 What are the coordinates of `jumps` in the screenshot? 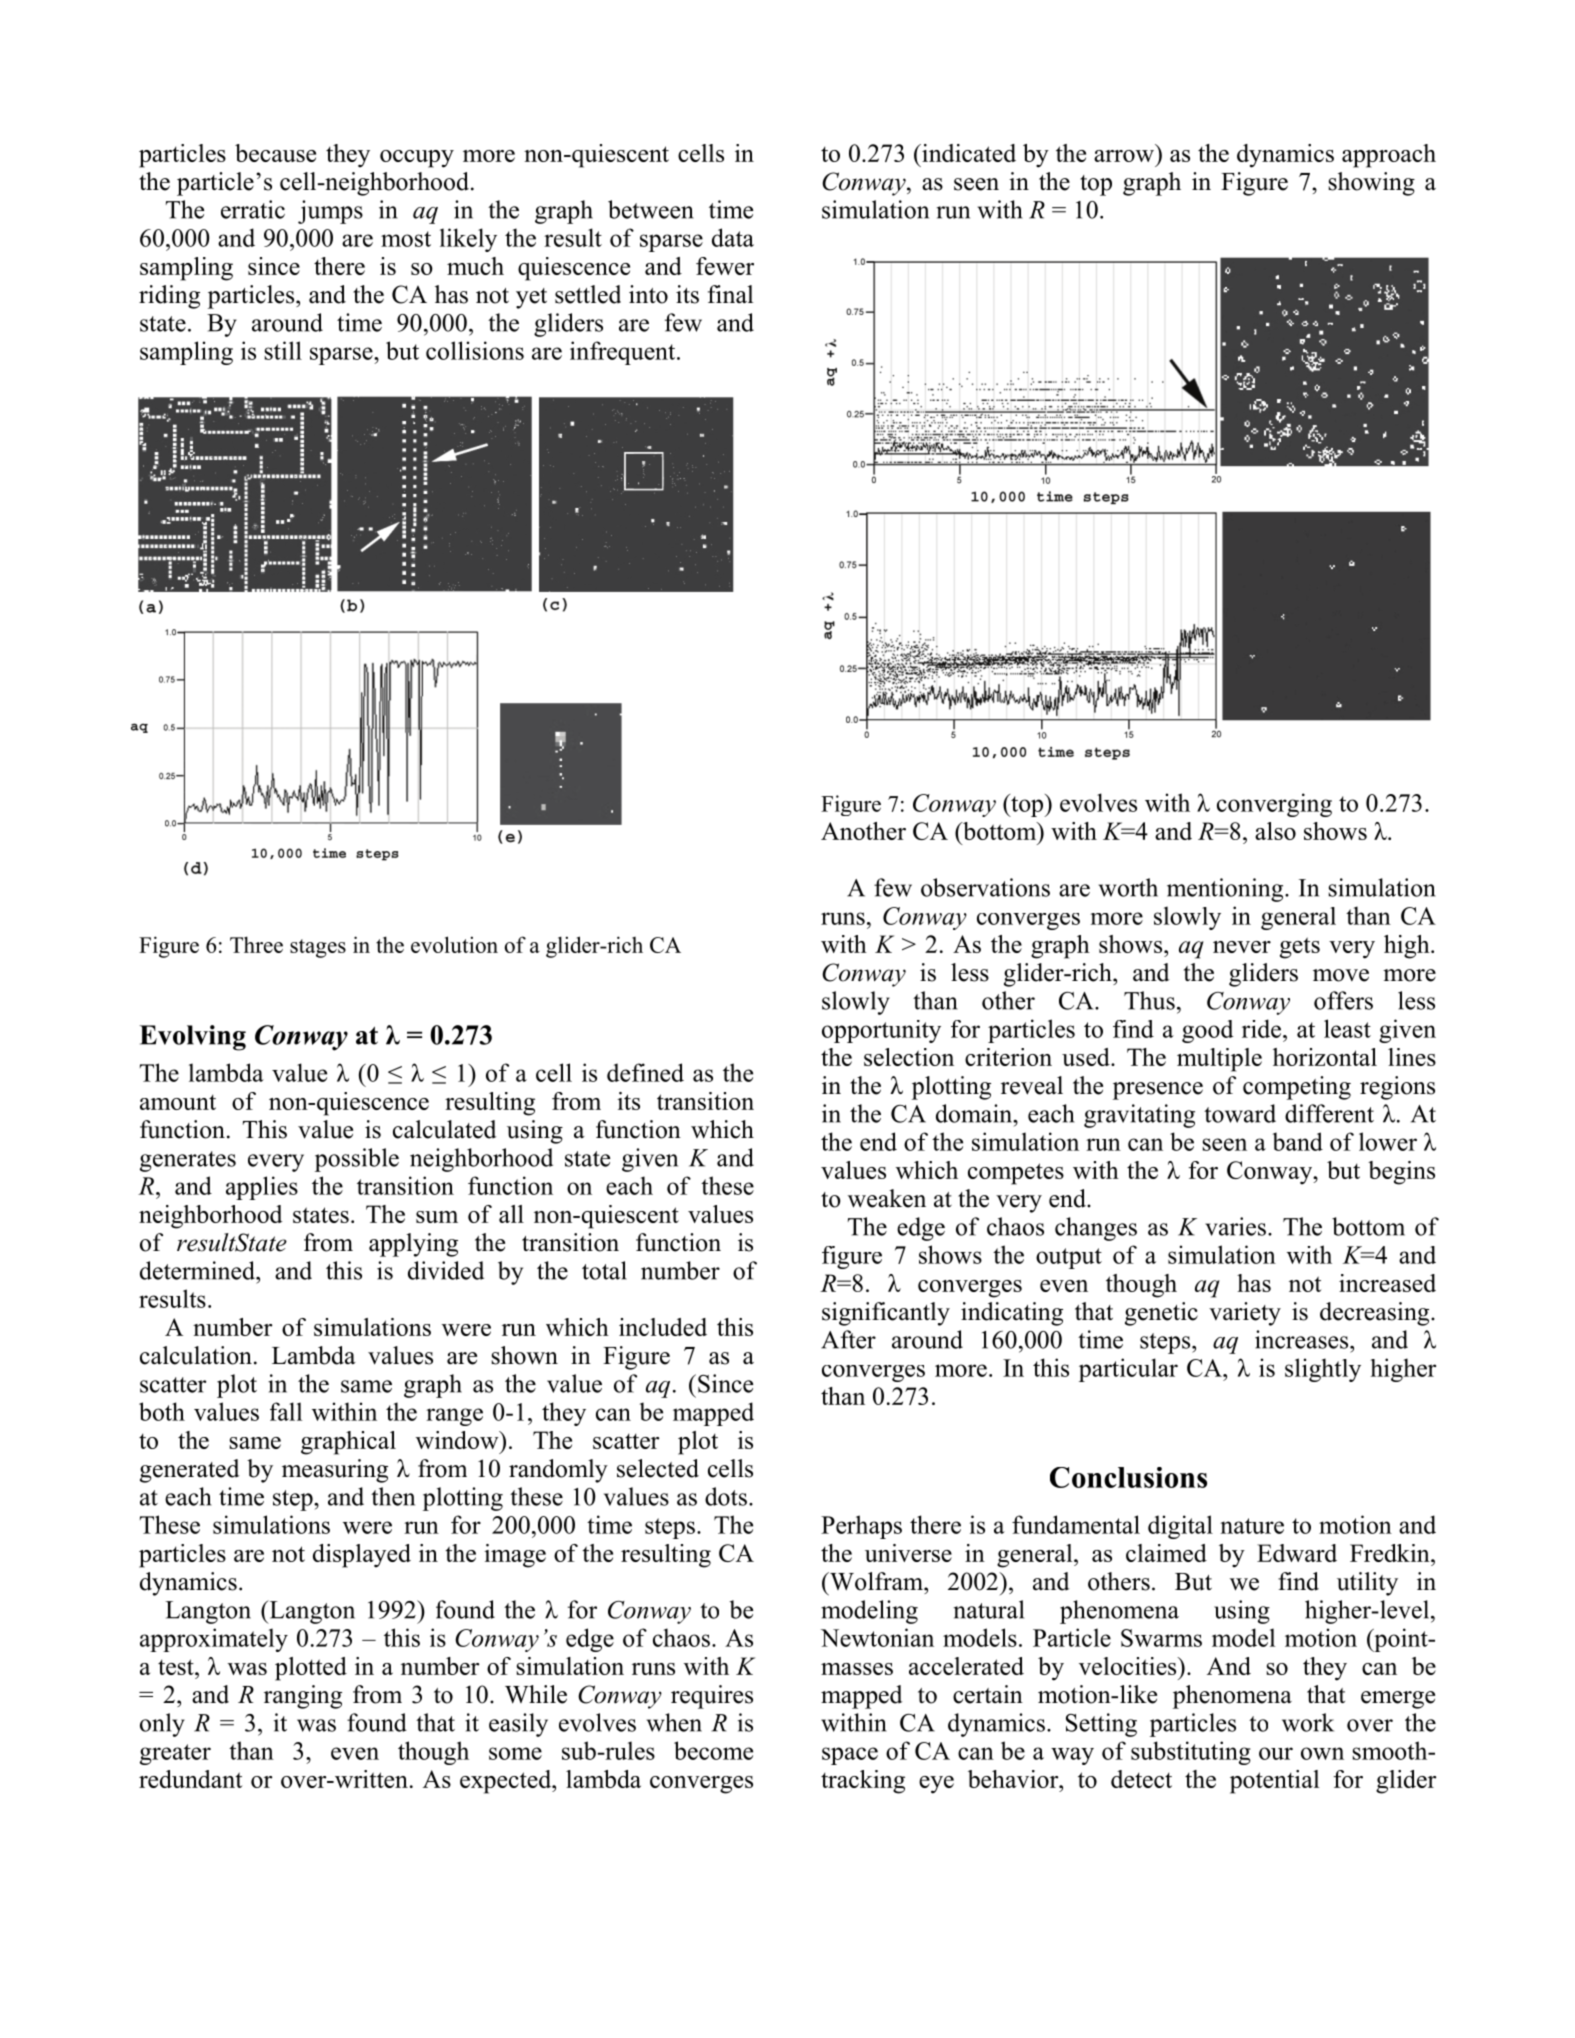 It's located at (330, 212).
